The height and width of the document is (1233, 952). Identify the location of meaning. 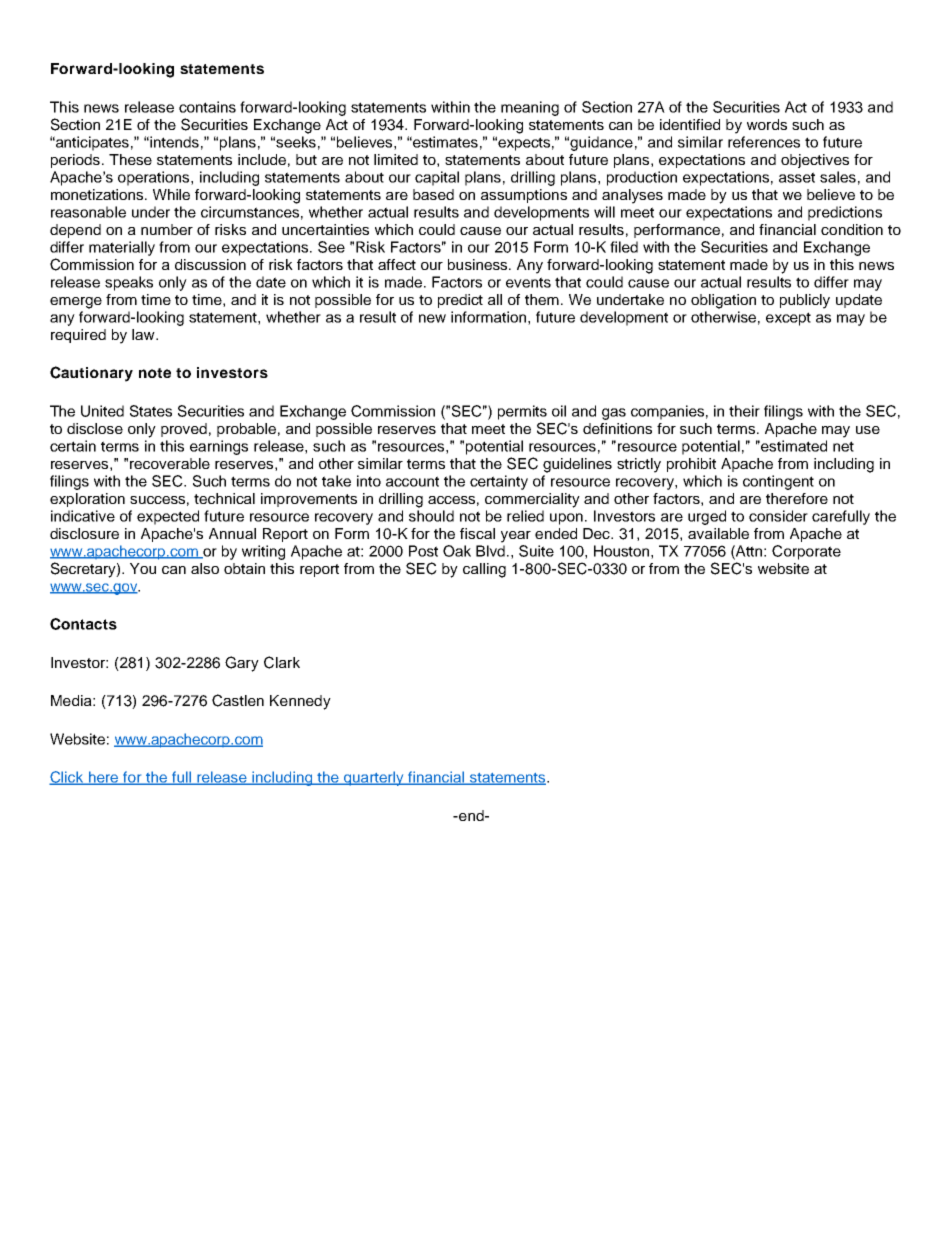
(530, 108).
